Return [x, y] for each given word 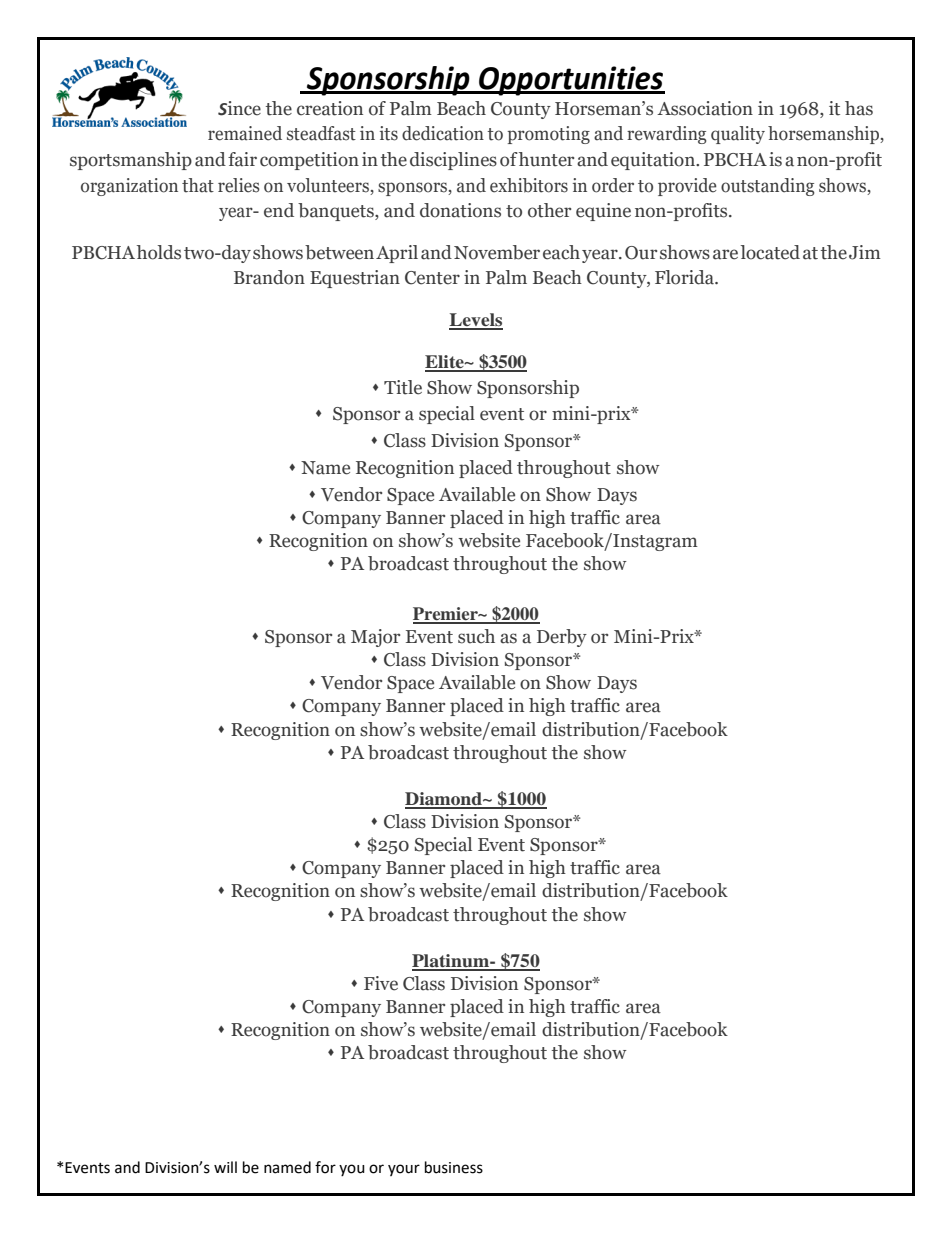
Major [375, 638]
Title [403, 387]
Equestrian [355, 279]
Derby [562, 638]
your [404, 1170]
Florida [685, 277]
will [225, 1167]
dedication [443, 133]
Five [381, 983]
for [325, 1167]
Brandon [269, 277]
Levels [476, 321]
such [476, 636]
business [454, 1167]
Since [239, 108]
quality [738, 135]
